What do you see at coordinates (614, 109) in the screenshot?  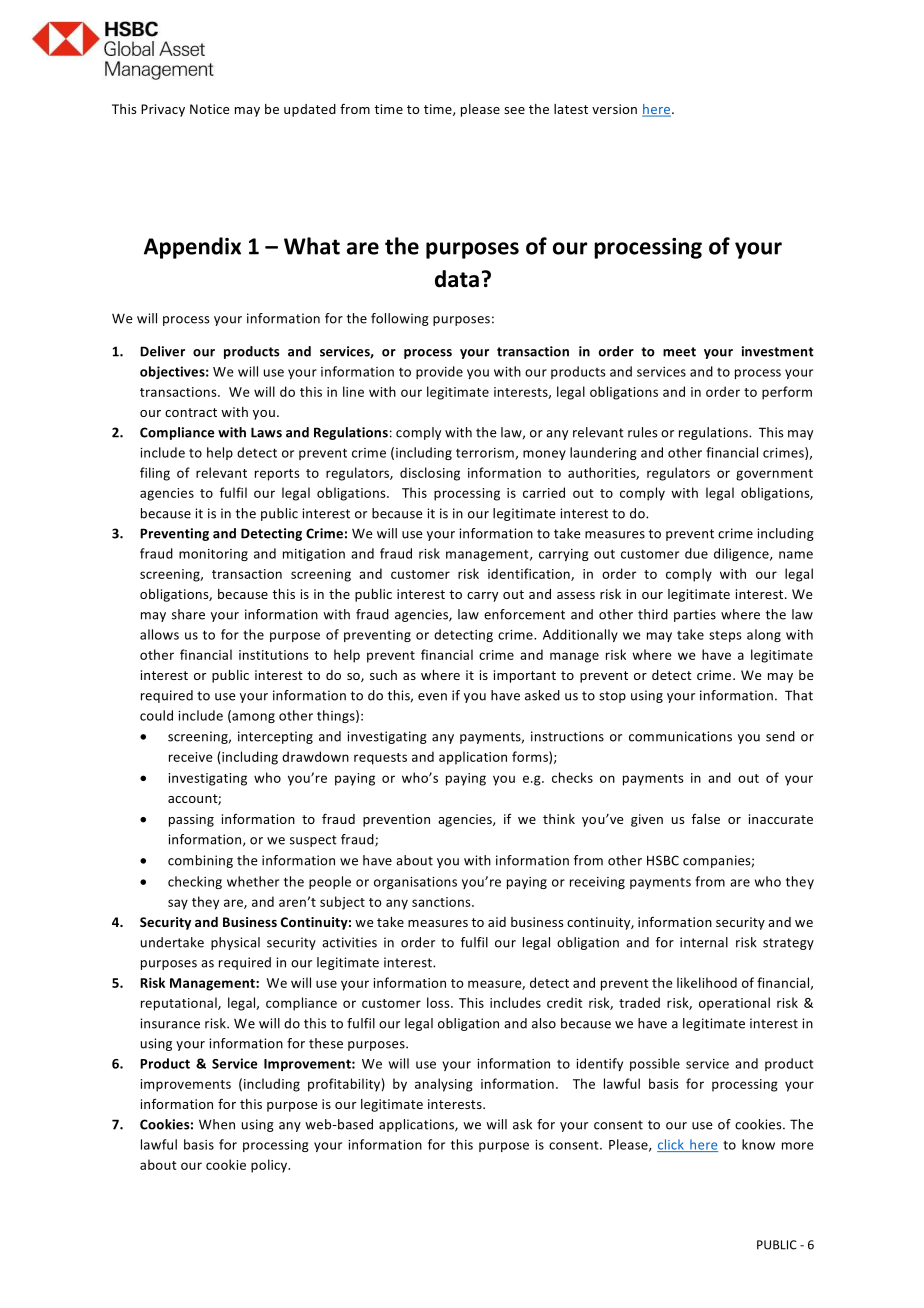 I see `version` at bounding box center [614, 109].
